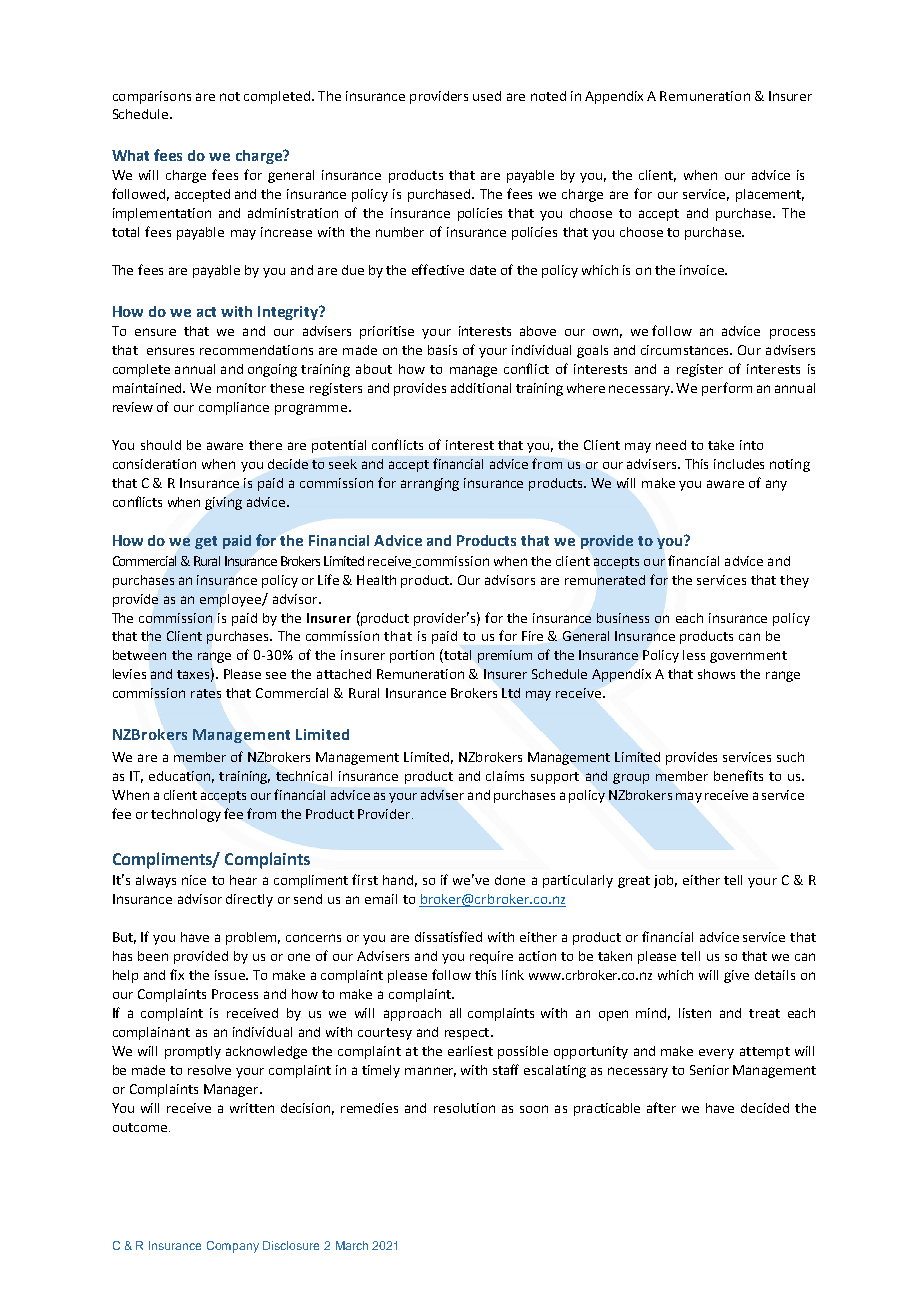 The width and height of the image is (924, 1308). Describe the element at coordinates (234, 408) in the image. I see `compliance` at that location.
